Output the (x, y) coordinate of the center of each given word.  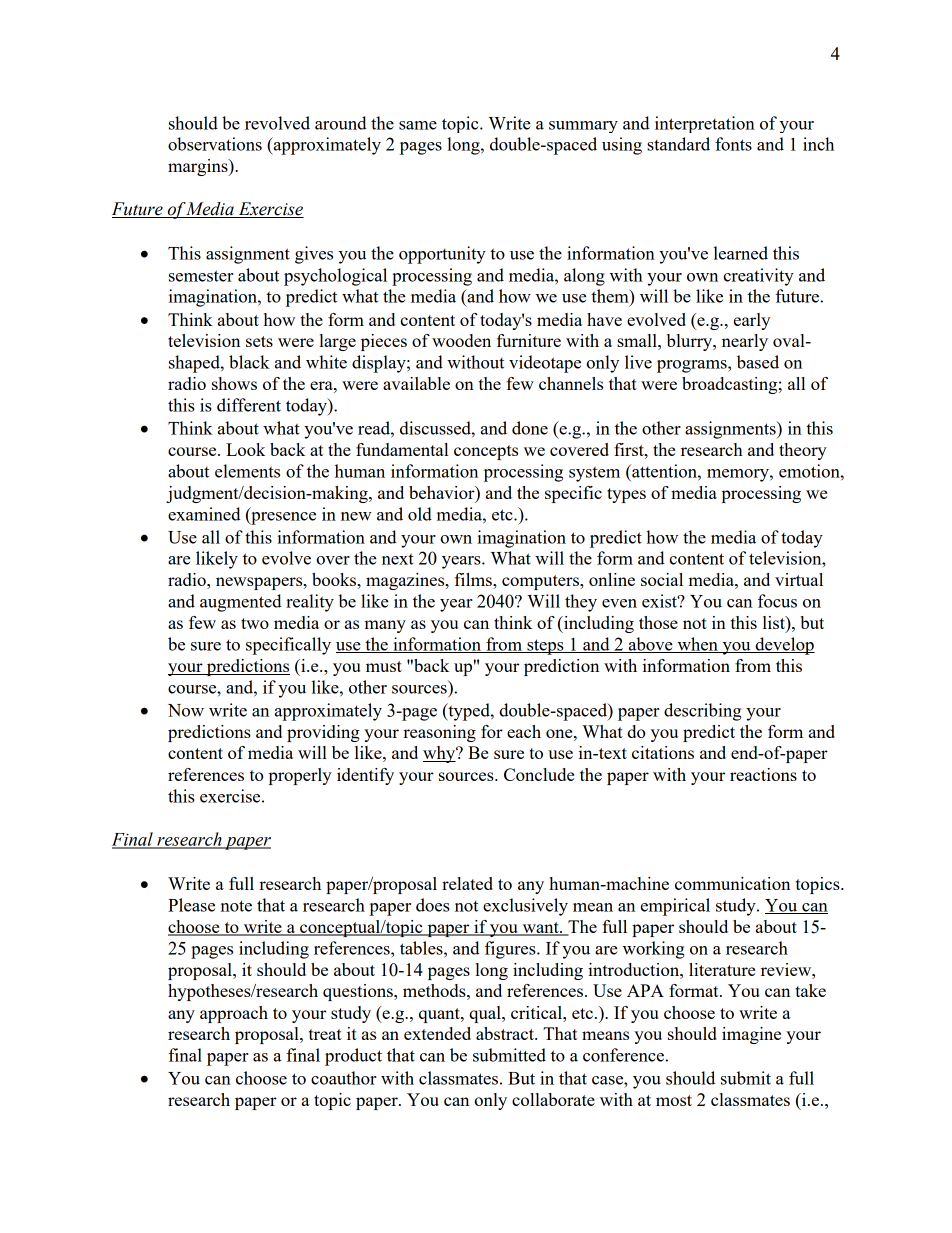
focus (777, 601)
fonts (733, 144)
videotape (545, 364)
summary (583, 127)
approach (234, 1014)
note (236, 906)
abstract (506, 1033)
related (467, 883)
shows (234, 383)
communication (732, 883)
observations (215, 144)
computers (541, 582)
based (758, 362)
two (255, 623)
